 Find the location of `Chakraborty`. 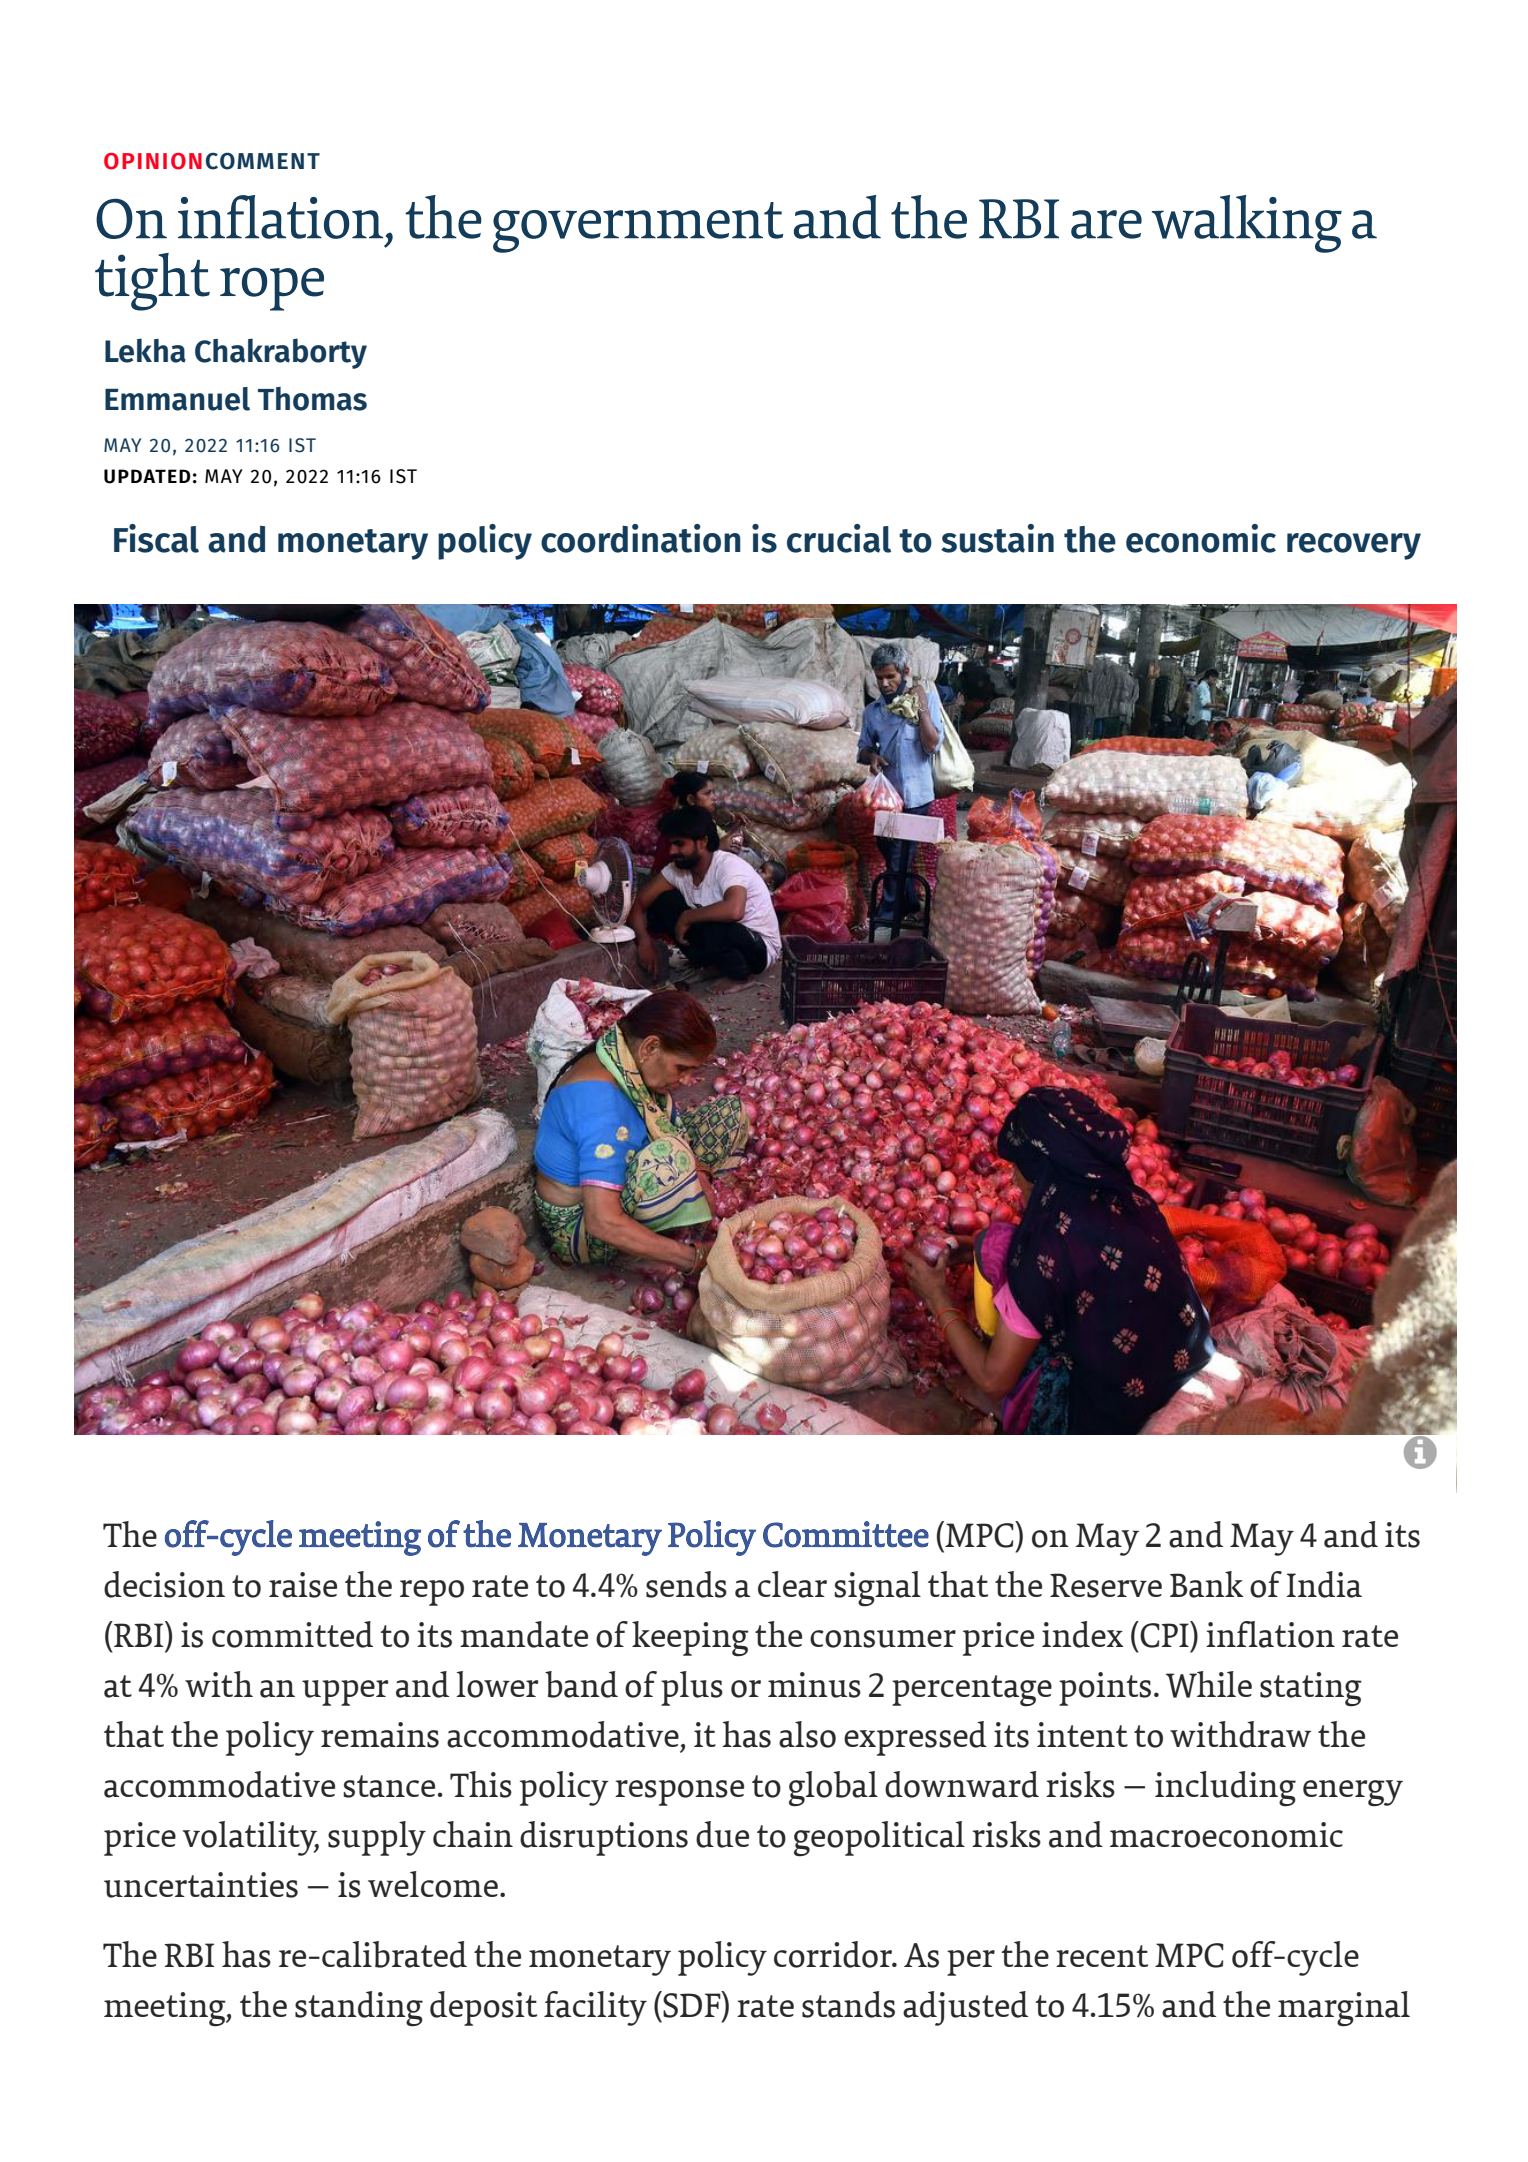

Chakraborty is located at coordinates (281, 353).
